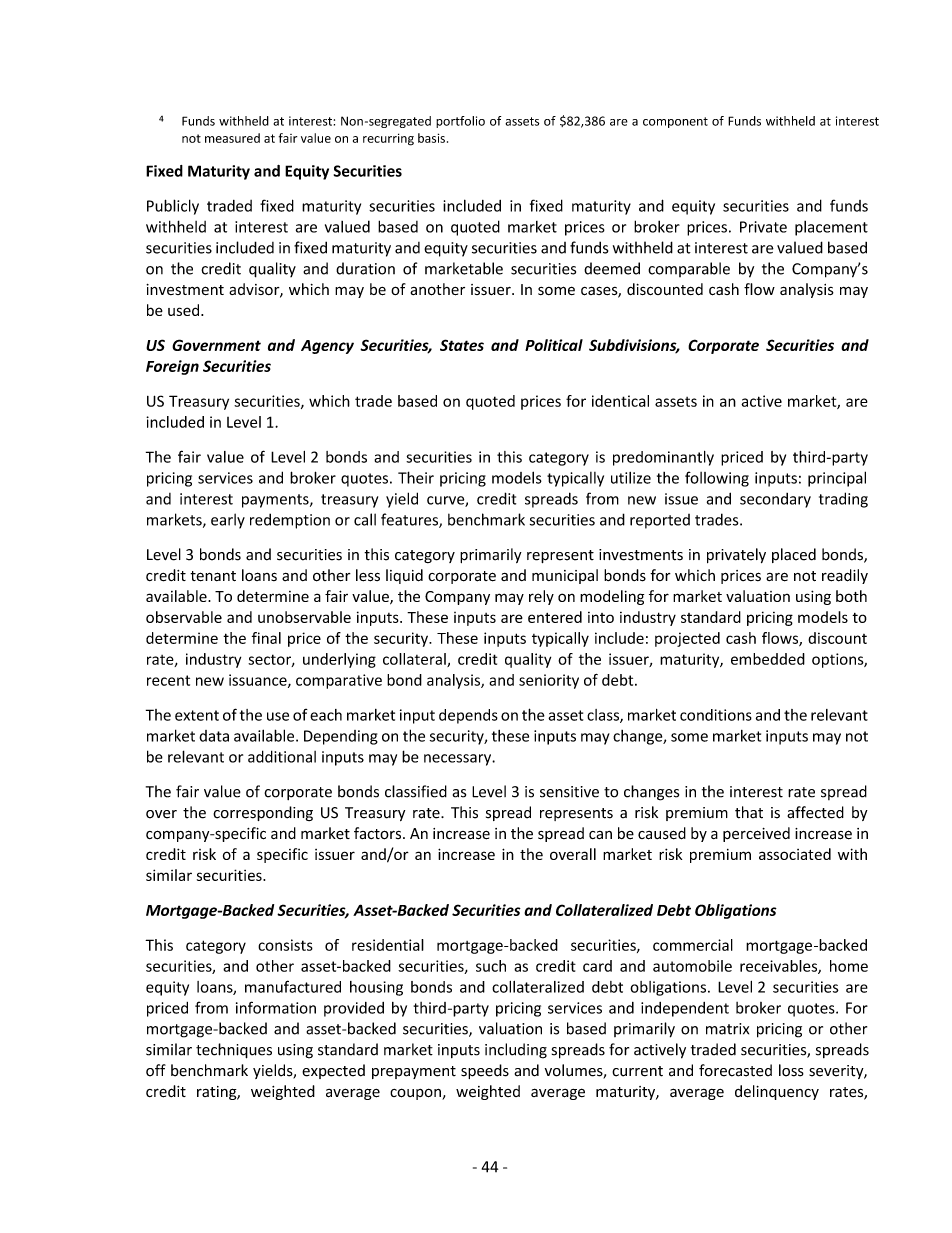  I want to click on component, so click(675, 122).
